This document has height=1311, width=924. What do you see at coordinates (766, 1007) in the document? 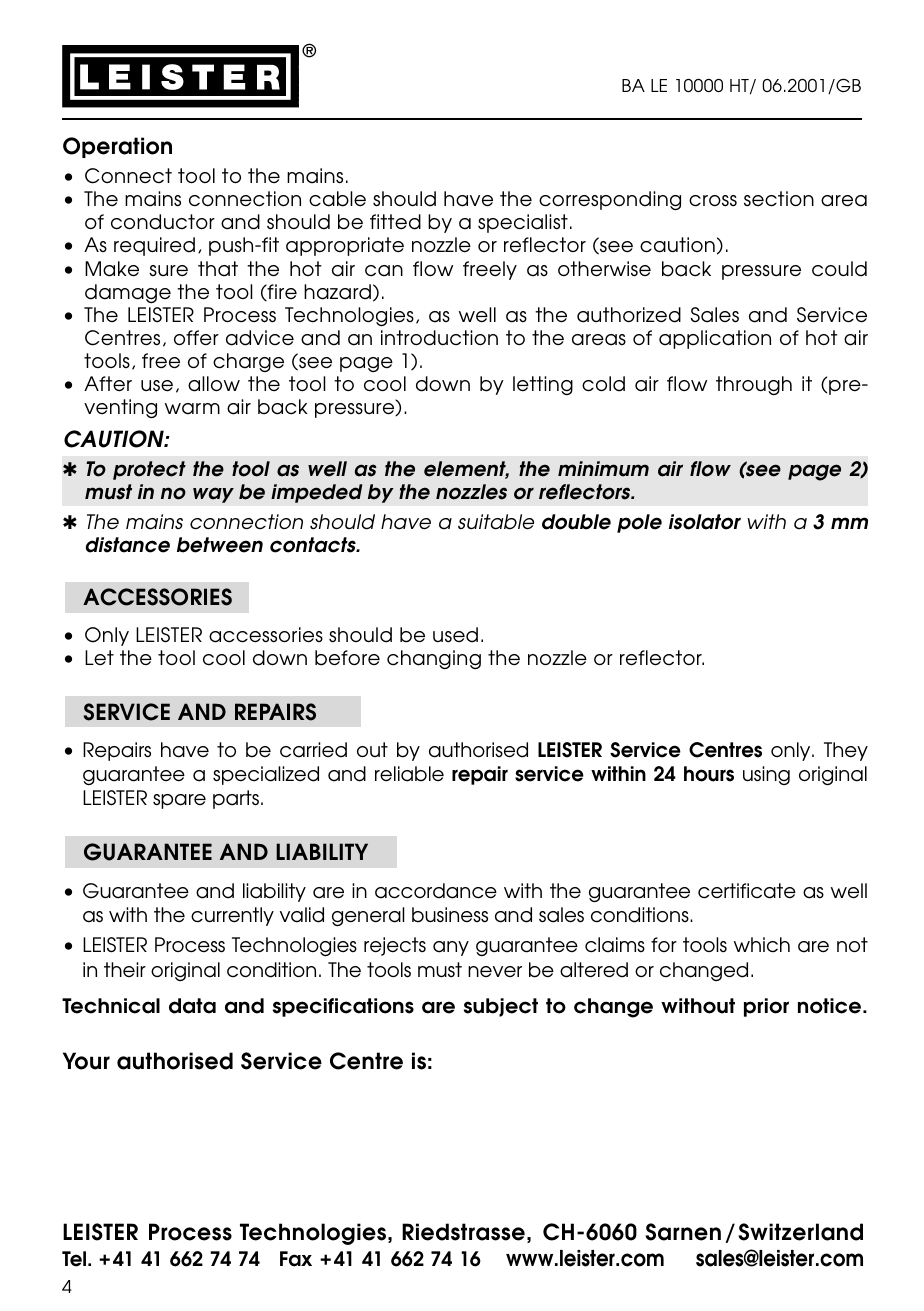
I see `prior` at bounding box center [766, 1007].
